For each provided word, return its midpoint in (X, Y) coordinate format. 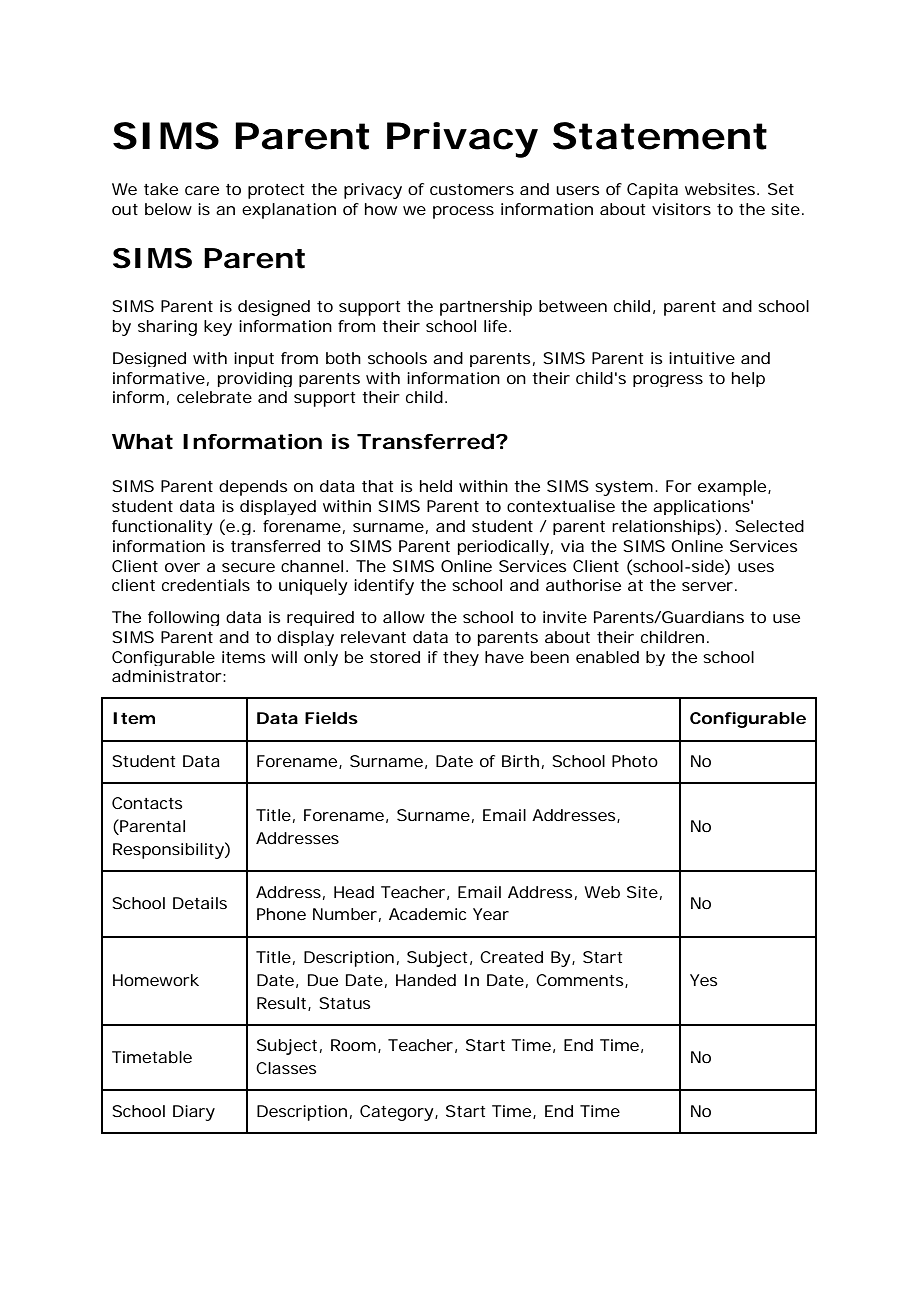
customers (472, 189)
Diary (194, 1113)
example (732, 488)
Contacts (147, 803)
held (436, 486)
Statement (660, 136)
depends (253, 488)
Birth (520, 761)
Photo (635, 761)
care (202, 190)
